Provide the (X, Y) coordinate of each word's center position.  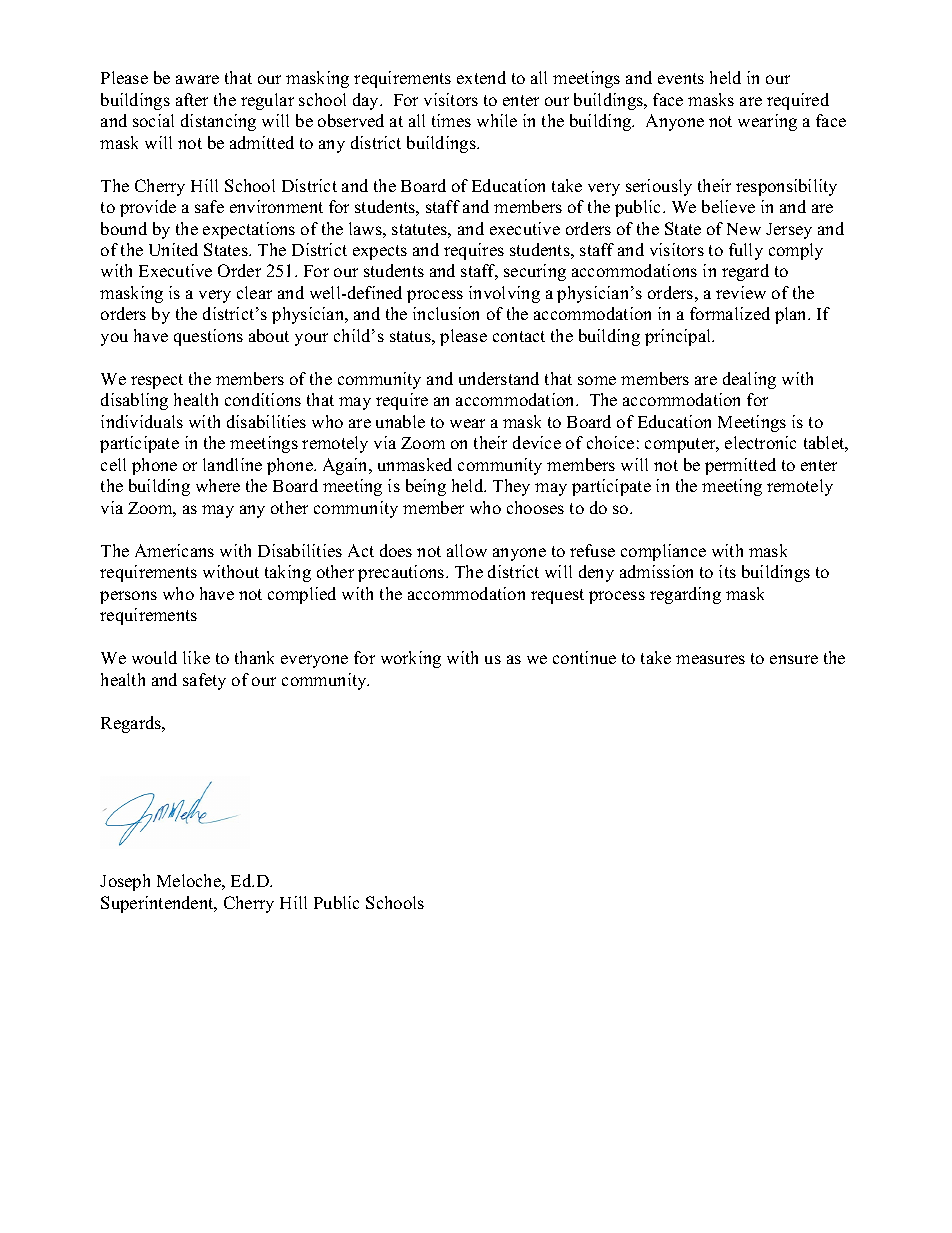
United (173, 249)
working (411, 659)
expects (380, 252)
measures (710, 659)
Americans (174, 550)
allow (467, 550)
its (727, 571)
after (192, 99)
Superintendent (158, 904)
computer (681, 445)
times (451, 120)
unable (400, 421)
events (681, 78)
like (196, 657)
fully (746, 251)
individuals (142, 421)
